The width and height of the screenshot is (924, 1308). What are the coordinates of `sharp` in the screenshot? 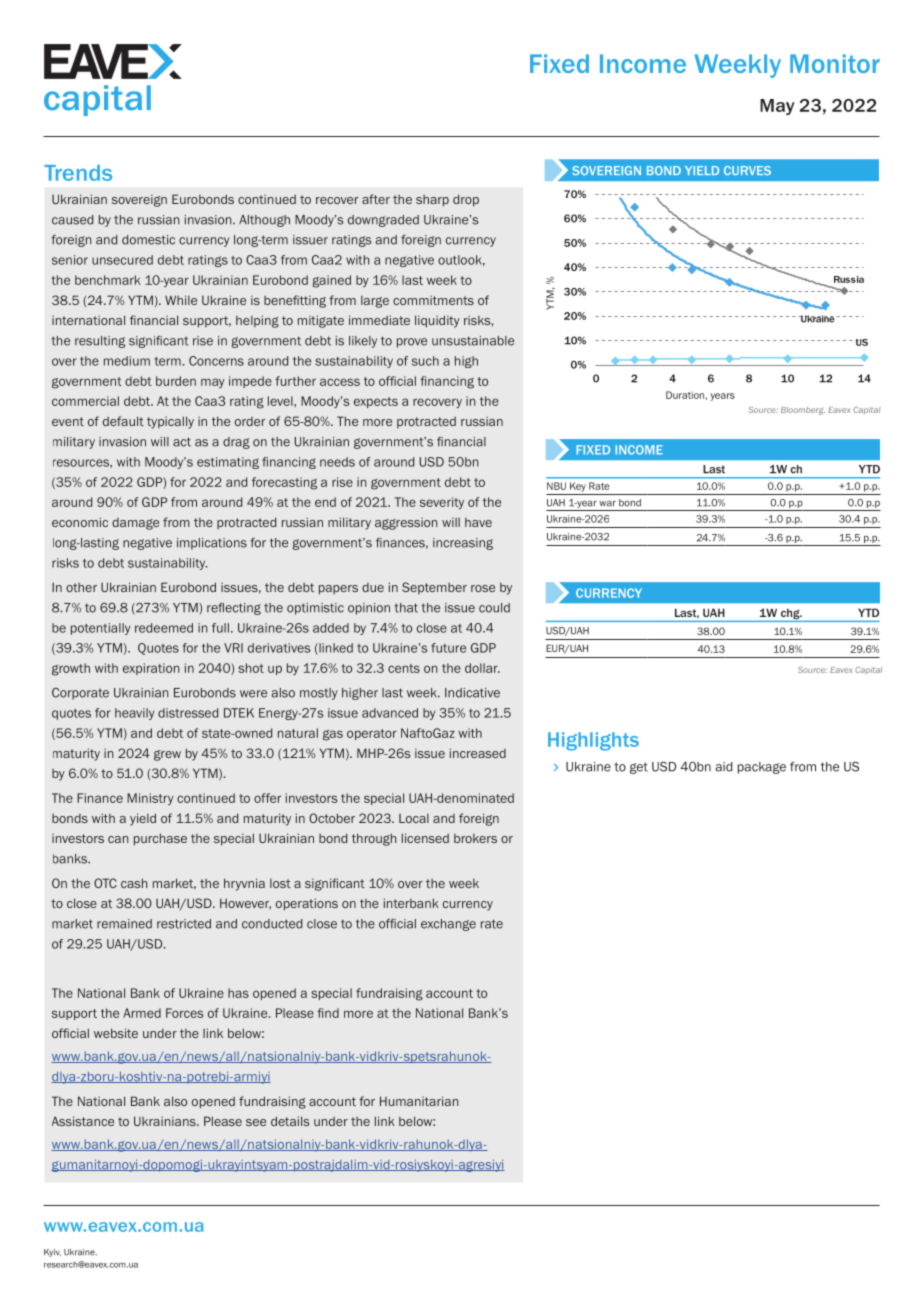 It's located at (432, 201).
